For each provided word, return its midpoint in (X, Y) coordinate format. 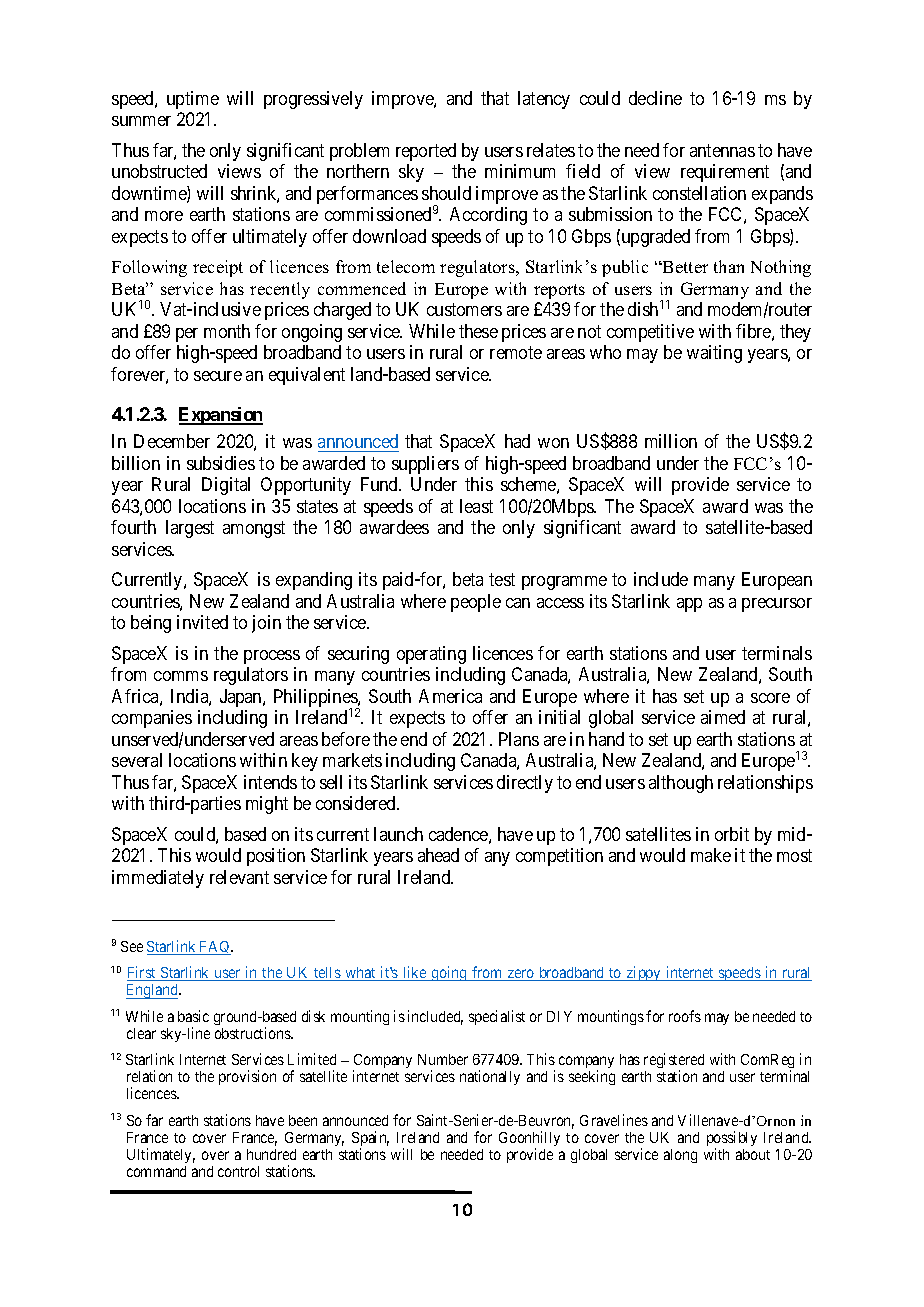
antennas (722, 150)
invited (202, 622)
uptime (193, 100)
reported (426, 152)
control (238, 1171)
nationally (490, 1077)
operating (431, 655)
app (689, 605)
